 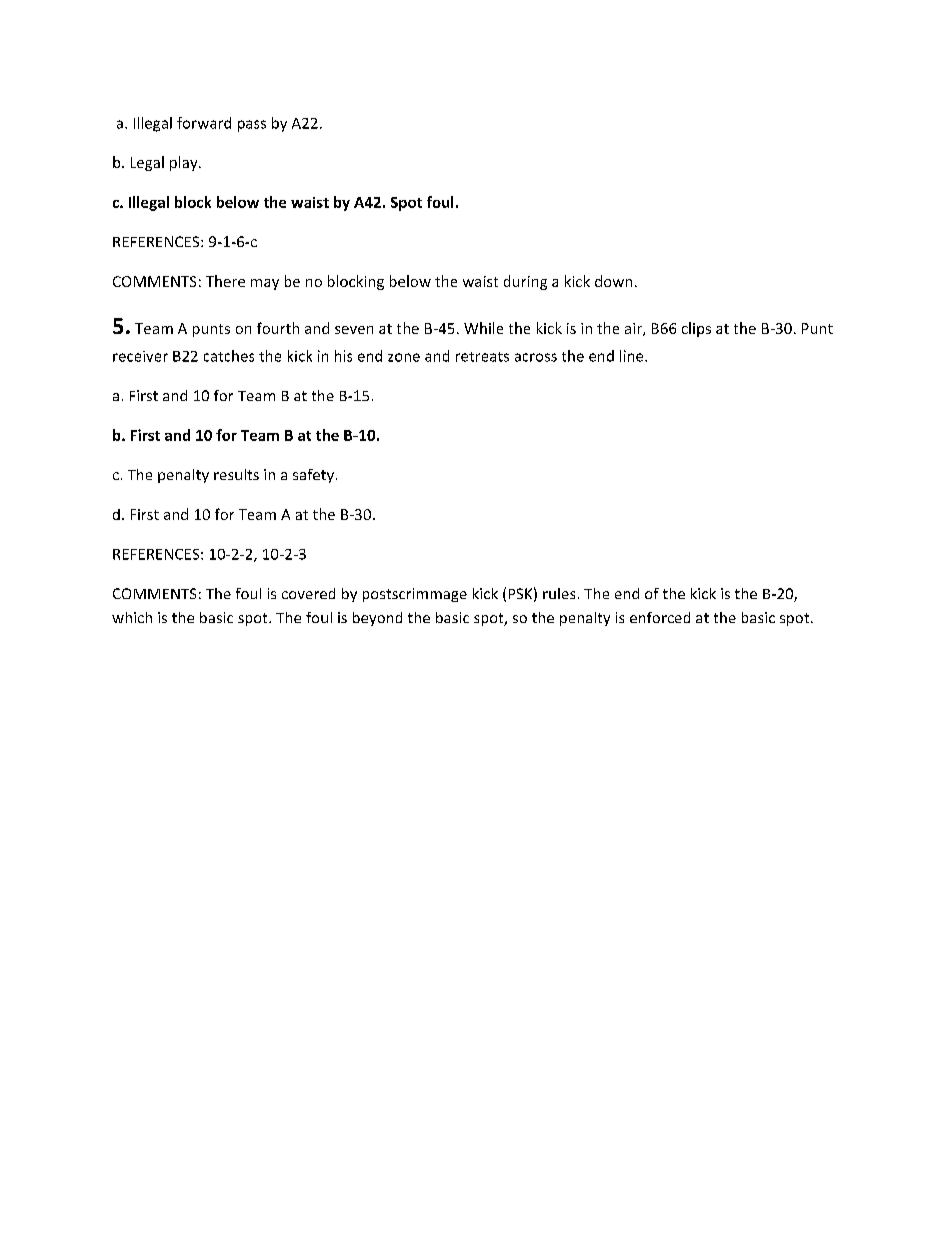 I want to click on which, so click(x=132, y=617).
